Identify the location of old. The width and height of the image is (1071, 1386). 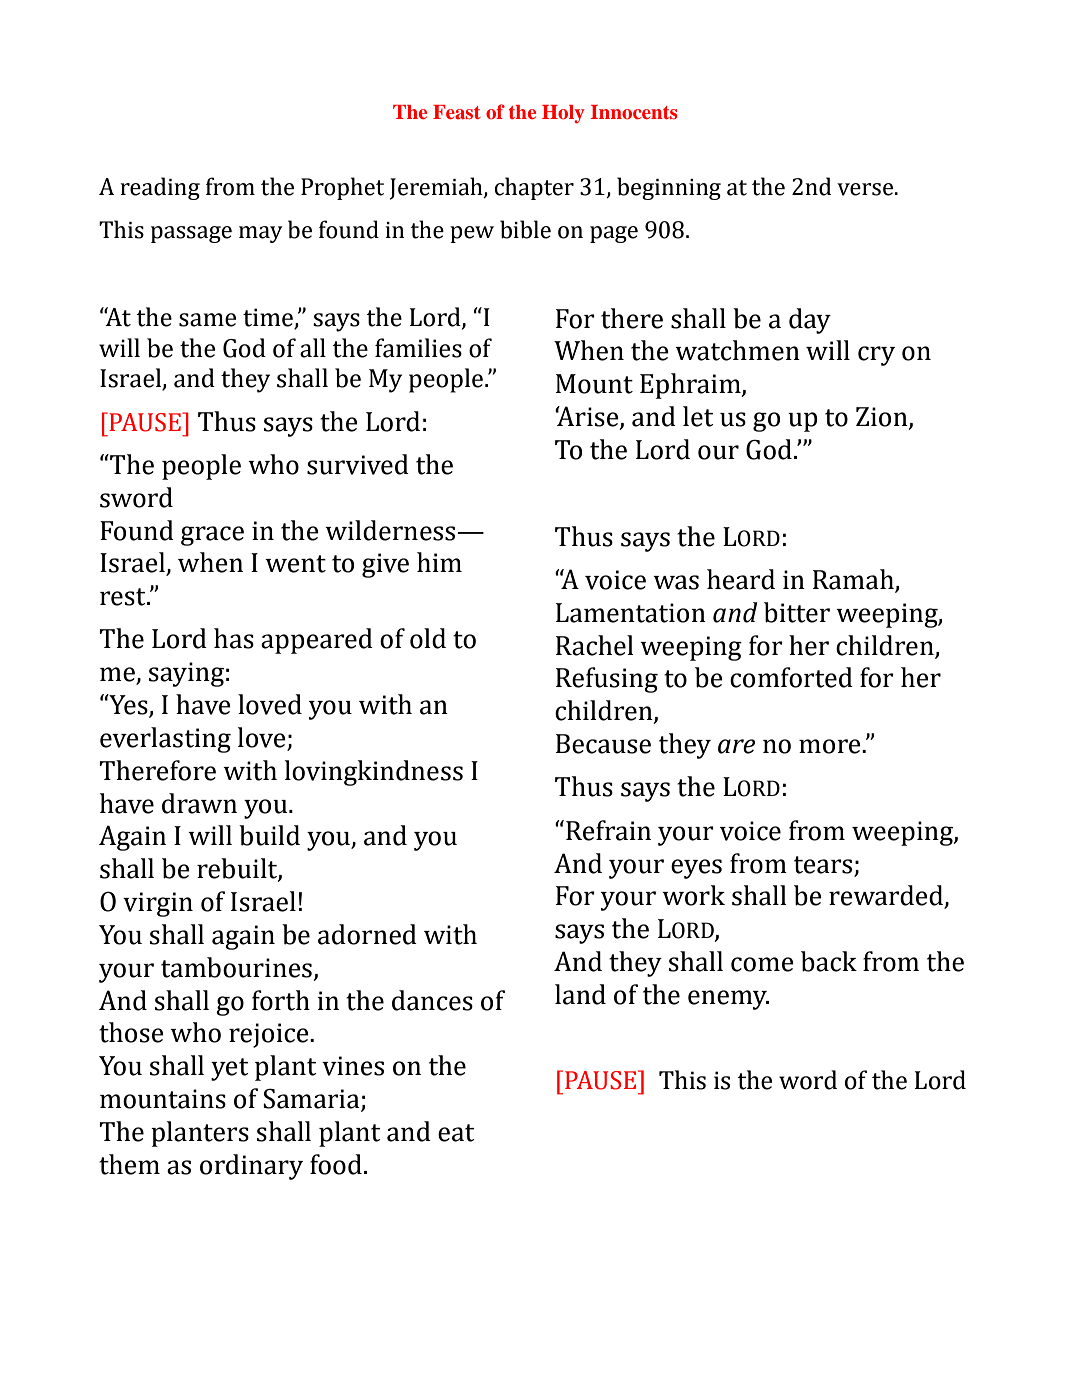
(428, 638).
